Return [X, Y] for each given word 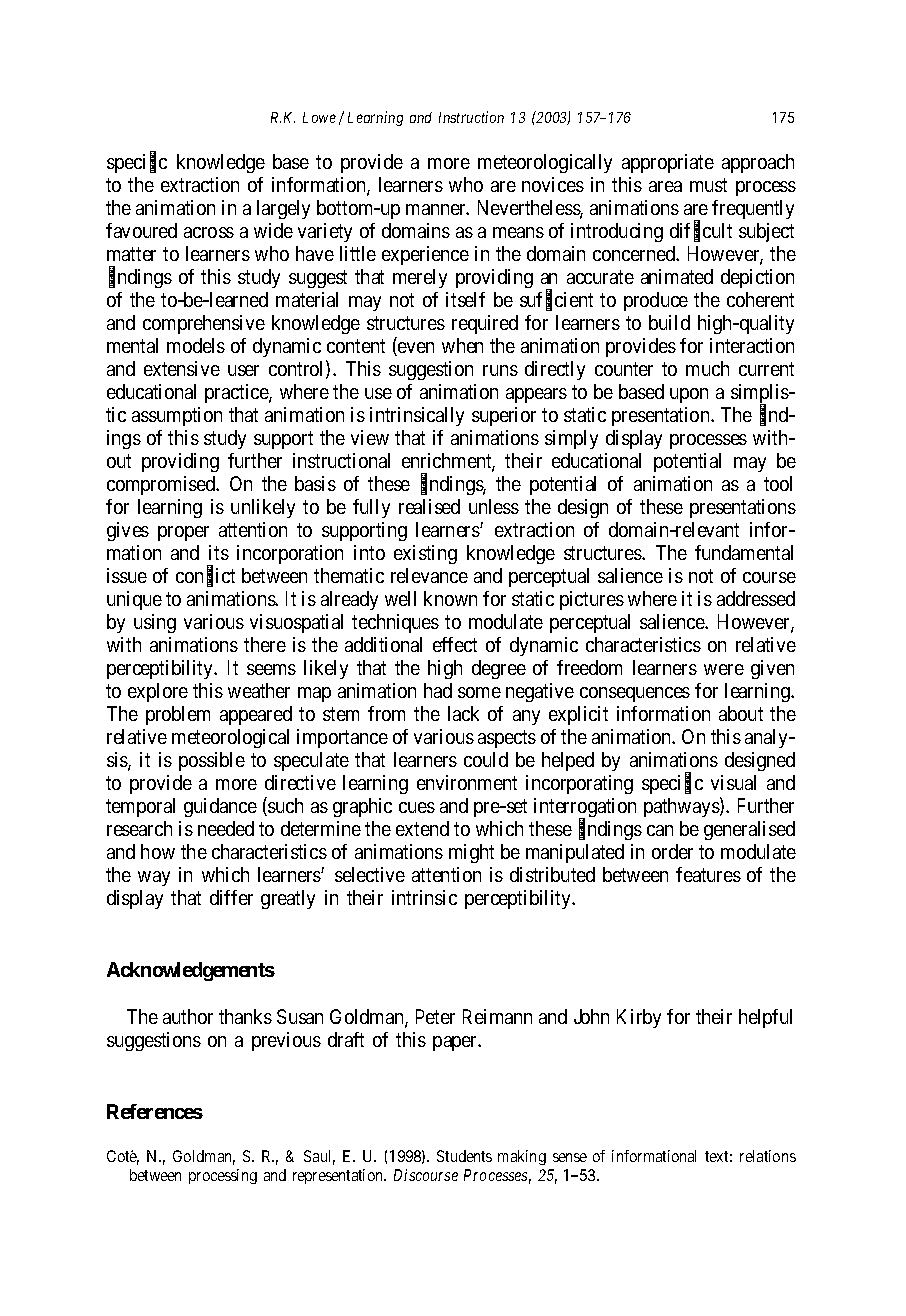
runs [500, 370]
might [471, 853]
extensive [182, 368]
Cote [123, 1157]
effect [455, 644]
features [708, 874]
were [724, 669]
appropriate [668, 163]
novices [553, 184]
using [155, 623]
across [209, 232]
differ [231, 897]
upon [689, 395]
